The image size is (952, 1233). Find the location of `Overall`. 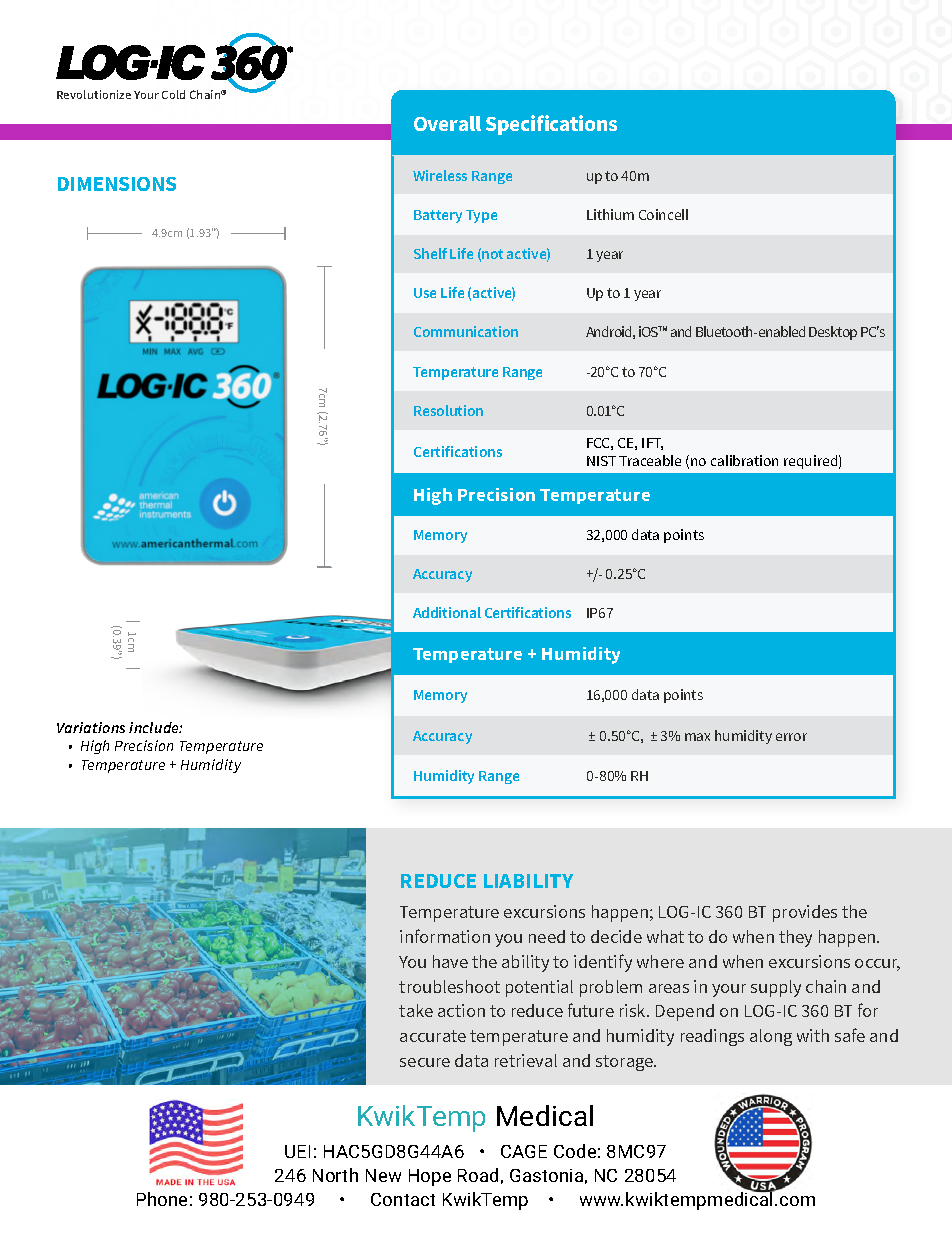

Overall is located at coordinates (447, 123).
